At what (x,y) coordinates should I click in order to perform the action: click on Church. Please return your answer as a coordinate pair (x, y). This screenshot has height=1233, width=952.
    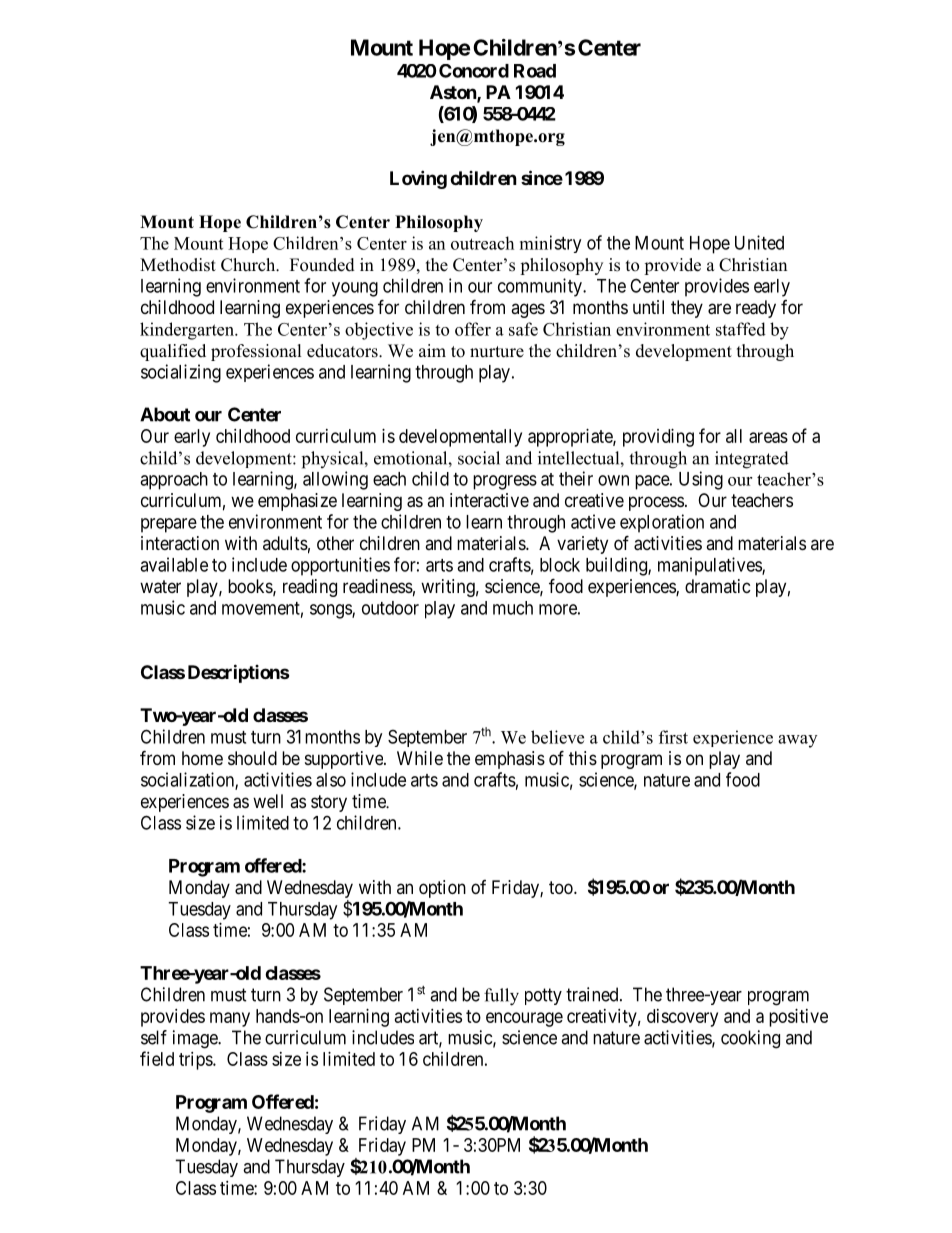
    Looking at the image, I should click on (249, 265).
